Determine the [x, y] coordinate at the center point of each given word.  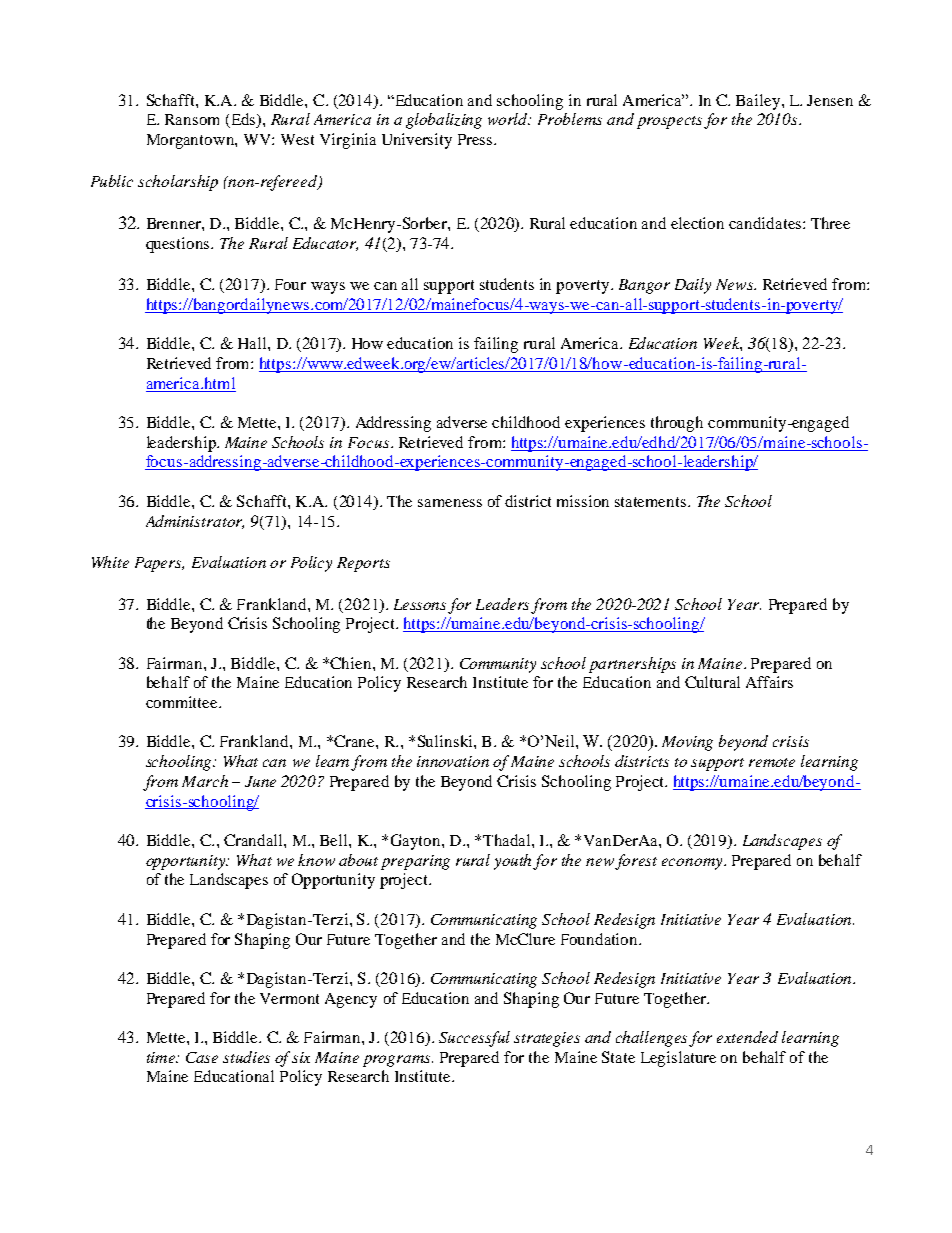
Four [290, 284]
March [205, 781]
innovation [453, 761]
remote [772, 762]
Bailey [759, 102]
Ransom [192, 119]
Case [202, 1057]
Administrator [195, 522]
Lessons [420, 604]
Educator [325, 244]
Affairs [769, 682]
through [677, 424]
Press [476, 139]
